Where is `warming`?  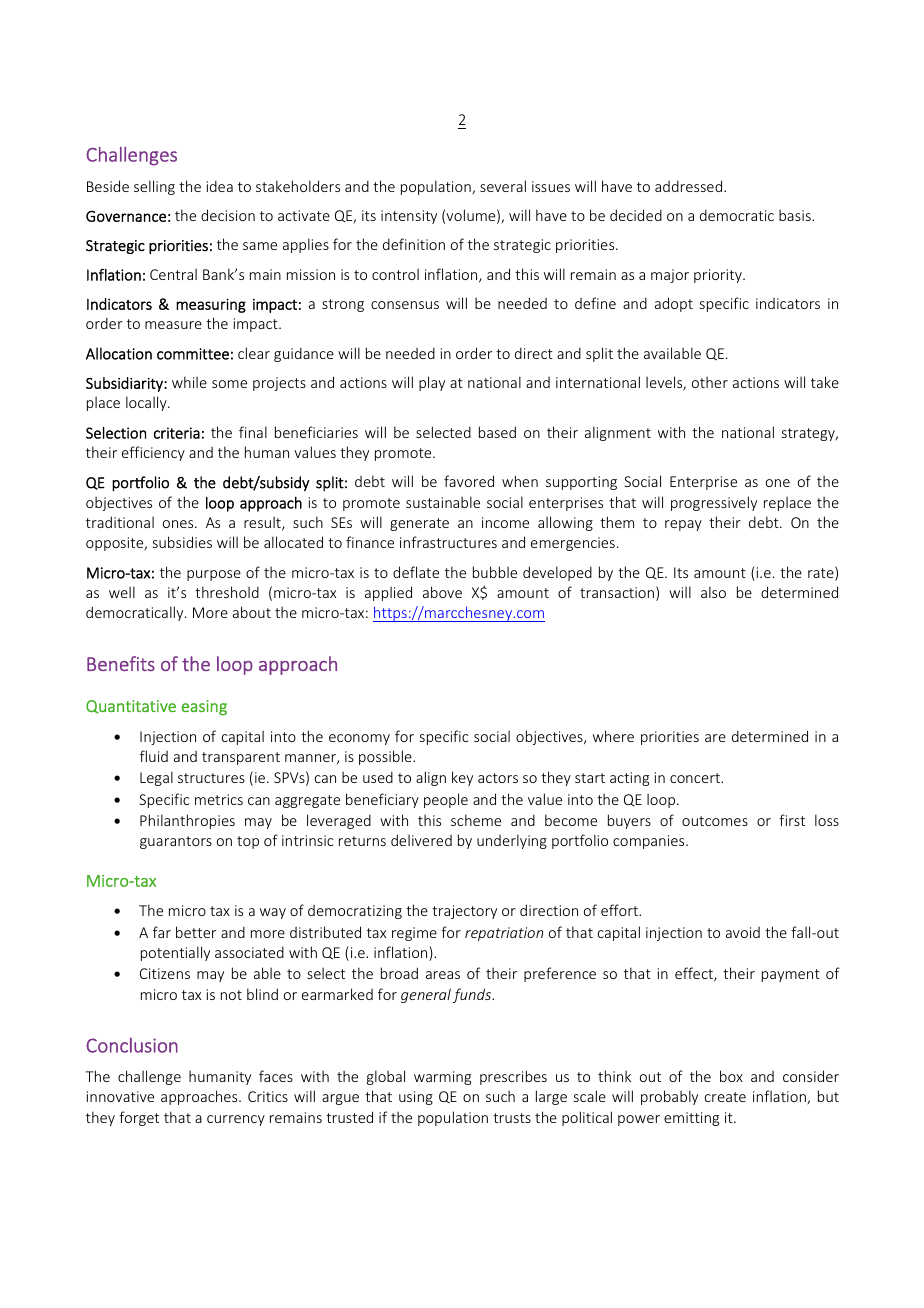
warming is located at coordinates (442, 1078).
